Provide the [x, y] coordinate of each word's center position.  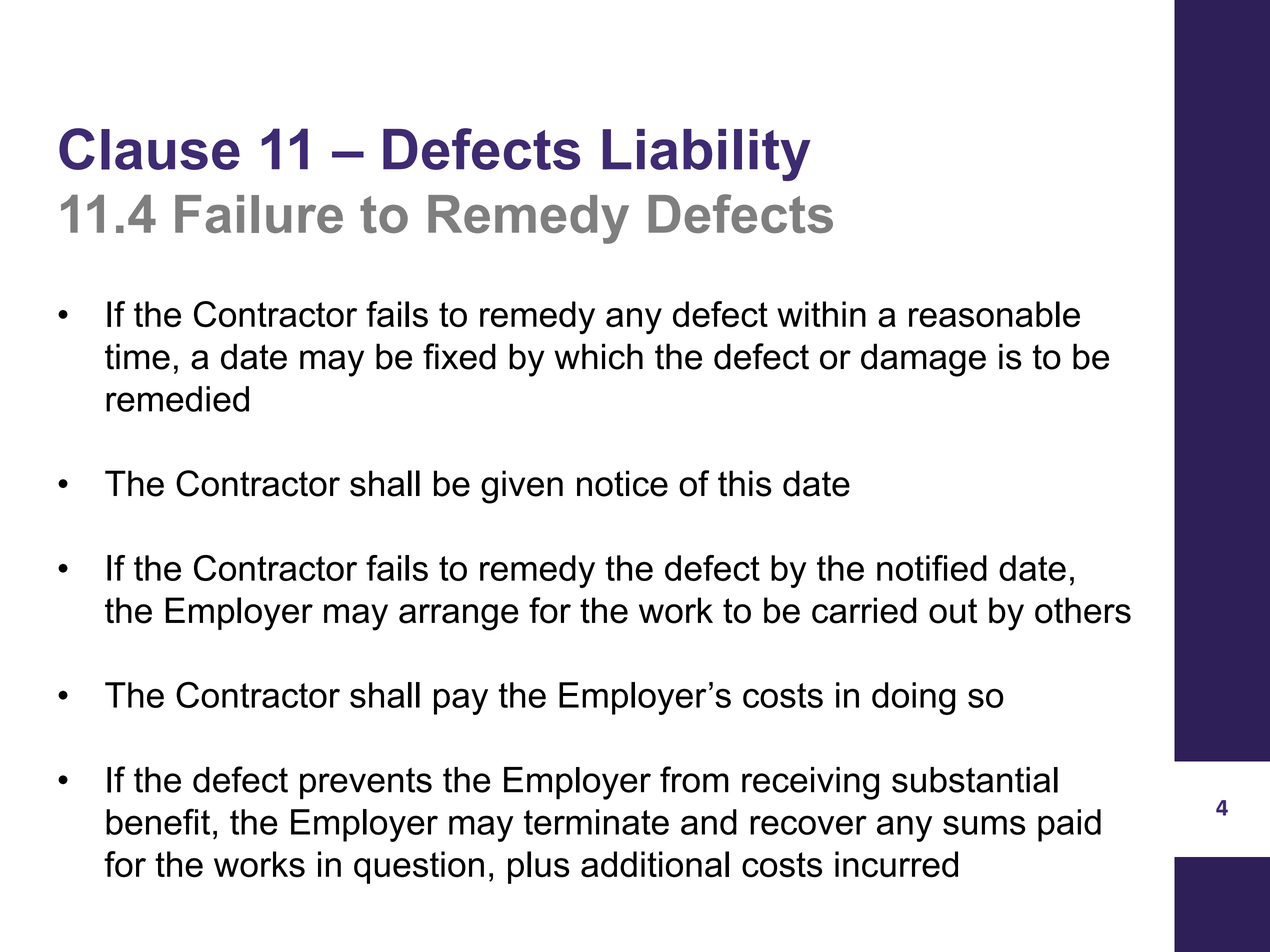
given [522, 487]
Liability [707, 155]
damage [923, 360]
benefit [158, 821]
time [137, 356]
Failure [259, 214]
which [598, 356]
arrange [458, 617]
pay [461, 701]
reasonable [994, 314]
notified [932, 568]
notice [622, 483]
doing [914, 698]
